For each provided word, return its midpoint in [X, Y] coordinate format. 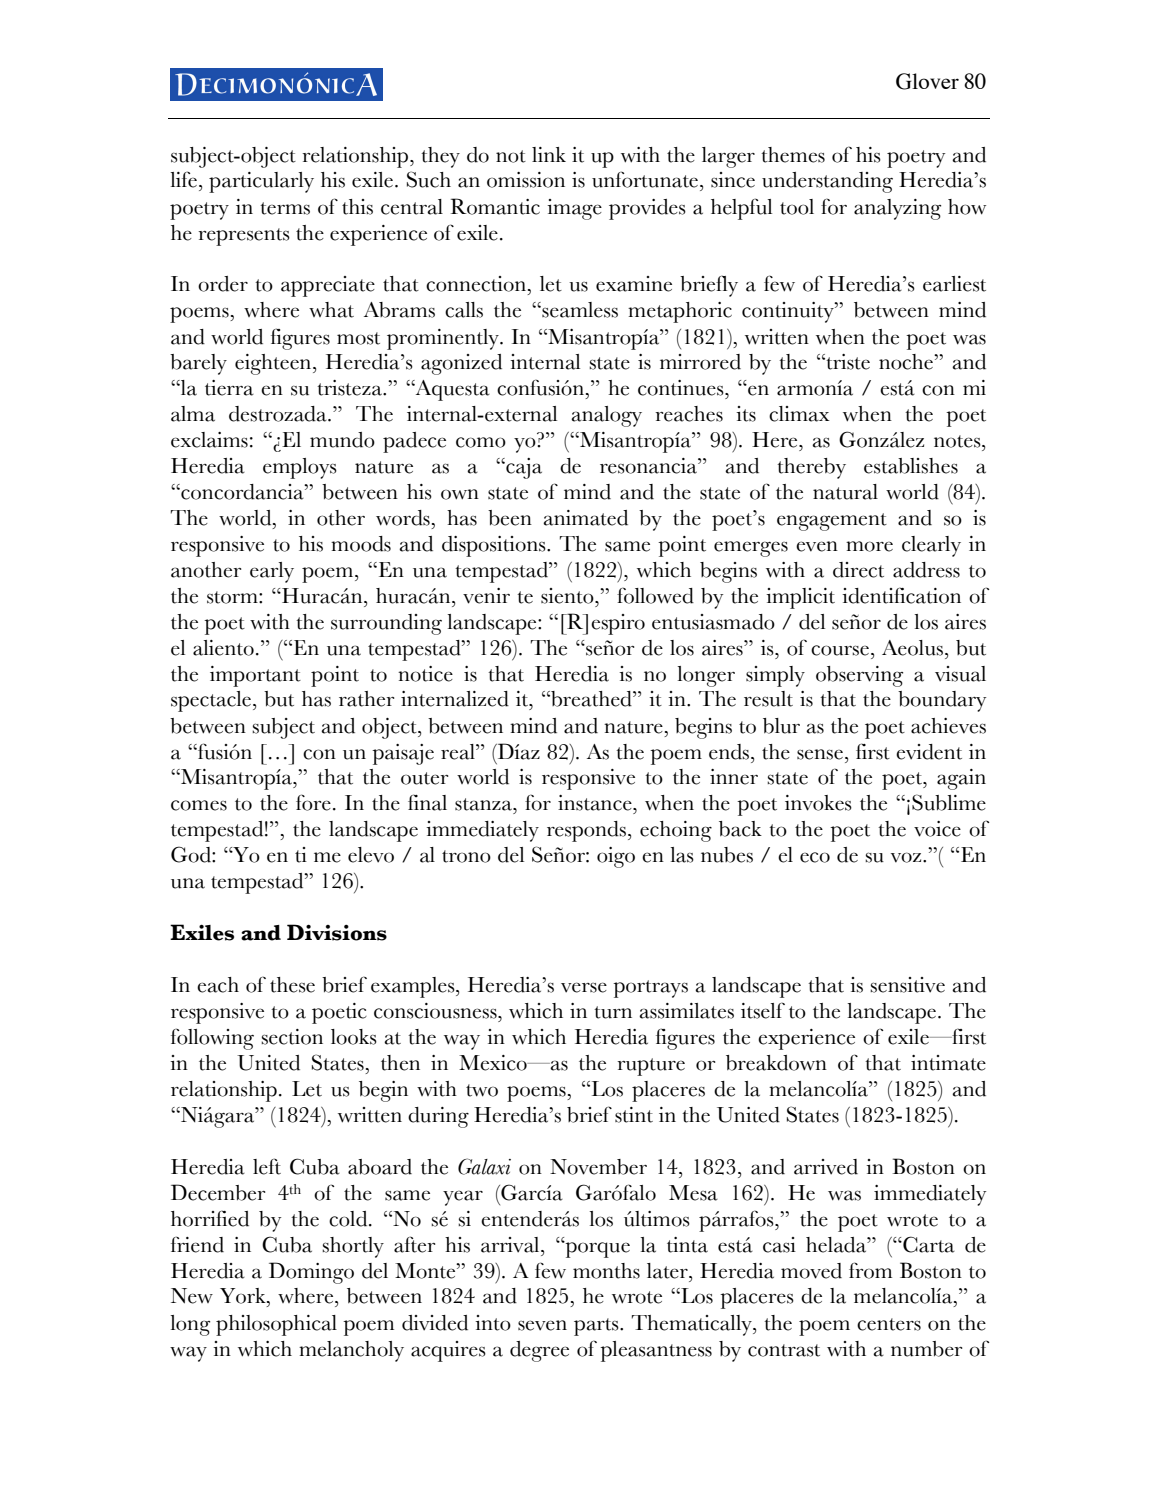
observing [859, 676]
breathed [591, 699]
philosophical [276, 1325]
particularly [261, 182]
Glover [927, 81]
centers [889, 1324]
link [549, 154]
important [255, 676]
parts [597, 1327]
